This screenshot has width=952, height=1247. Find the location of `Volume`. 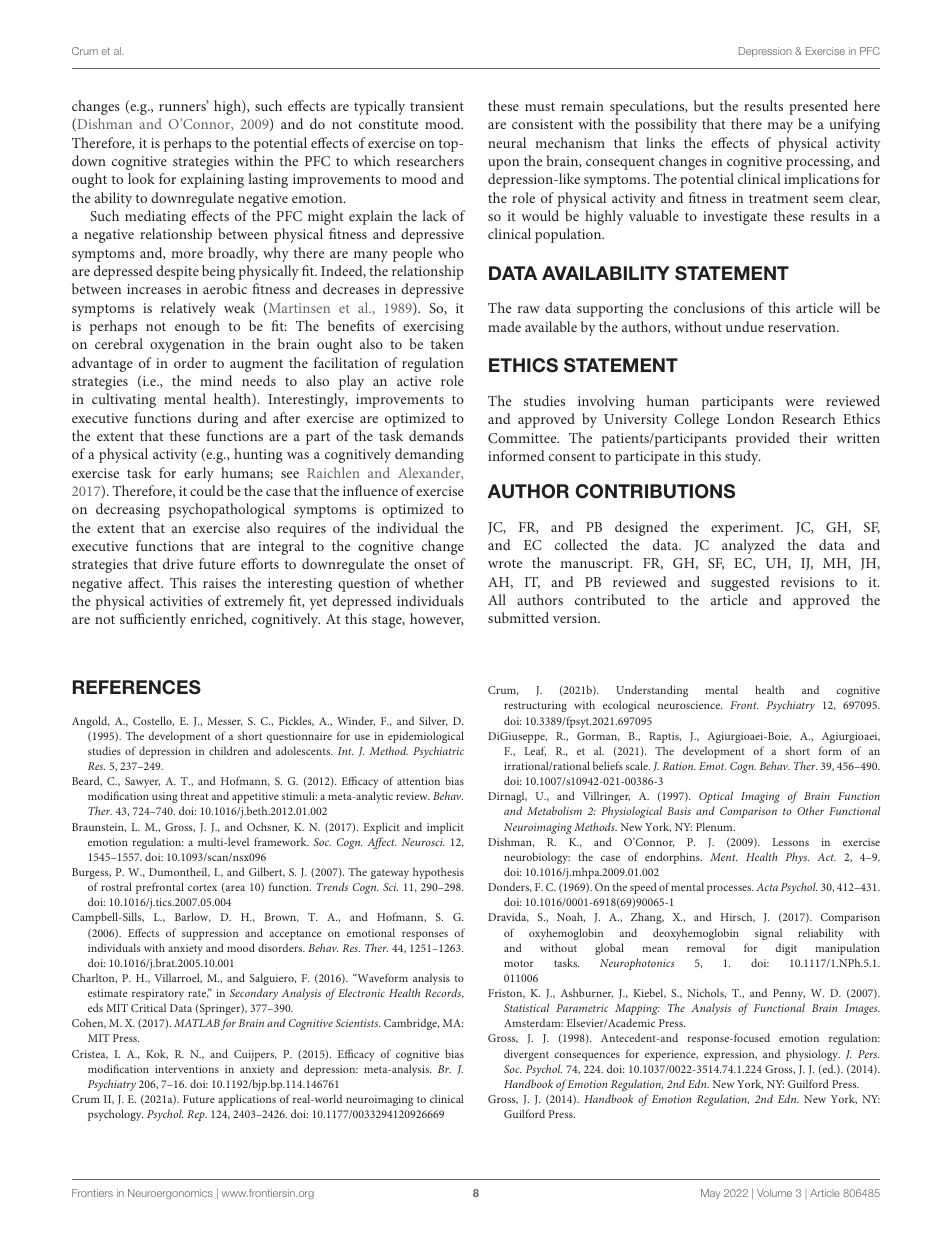

Volume is located at coordinates (774, 1193).
